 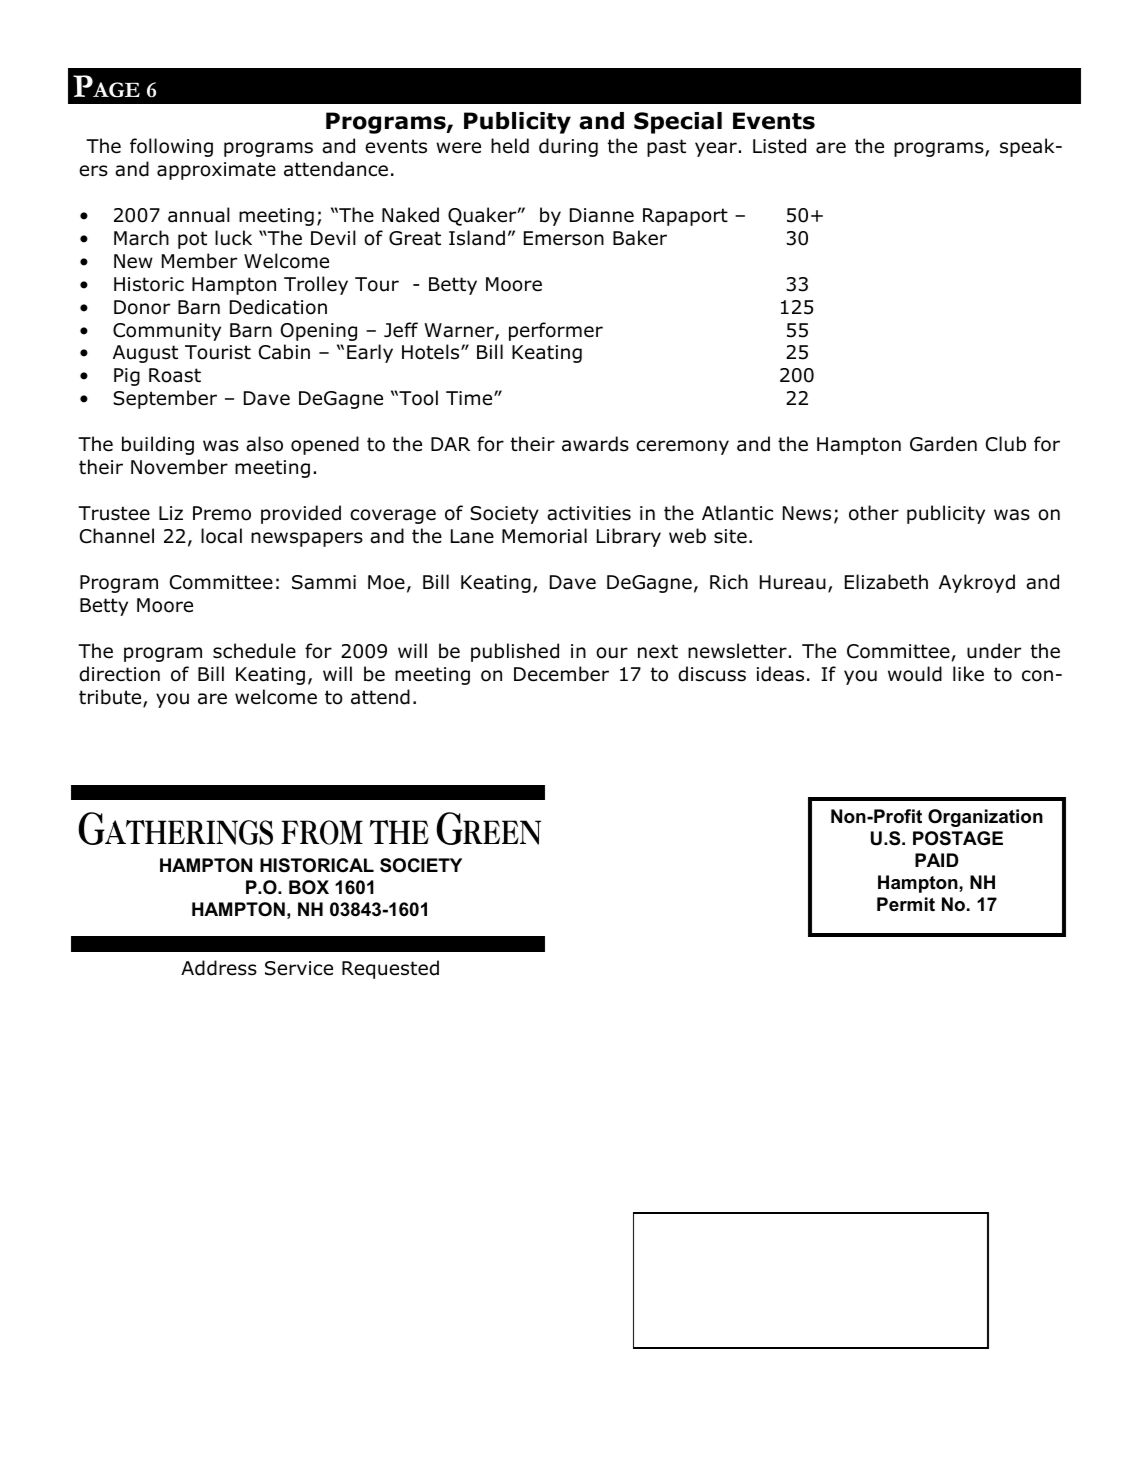 What do you see at coordinates (216, 171) in the screenshot?
I see `approximate` at bounding box center [216, 171].
